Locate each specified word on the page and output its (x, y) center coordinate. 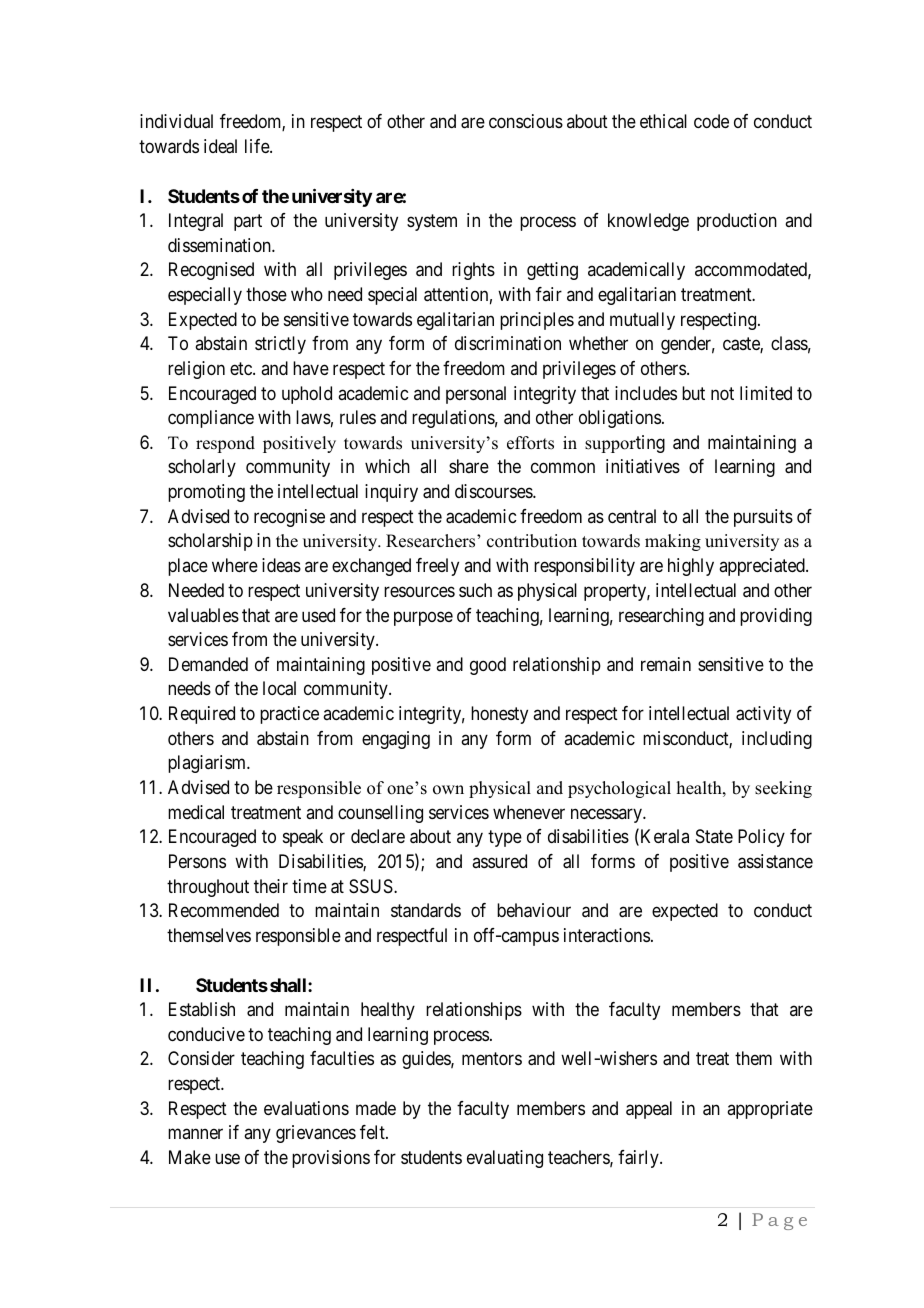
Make (190, 1157)
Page (779, 1221)
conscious (526, 121)
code (711, 121)
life (258, 146)
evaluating (505, 1159)
